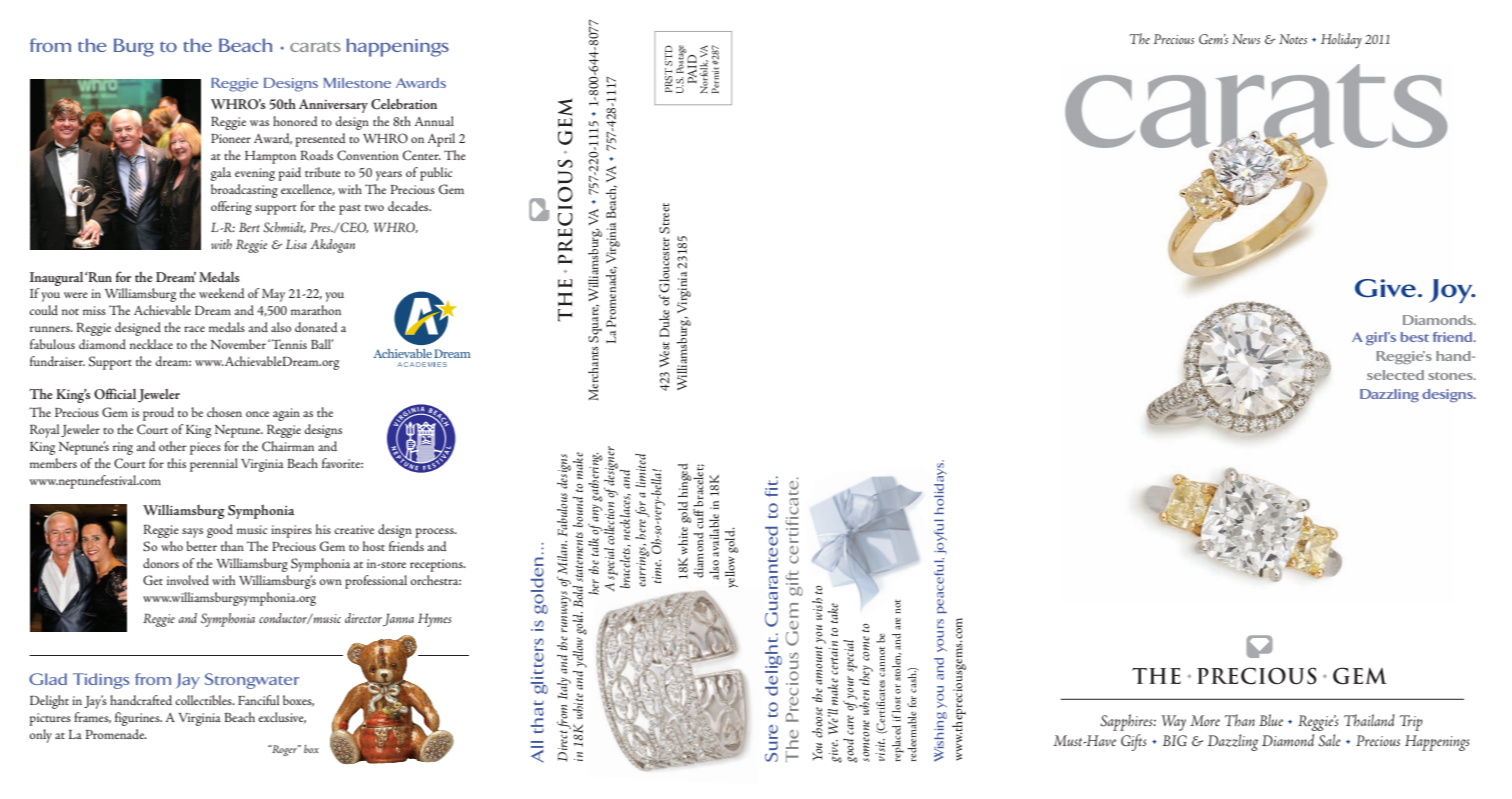 This screenshot has width=1512, height=799. I want to click on Bert, so click(249, 227).
